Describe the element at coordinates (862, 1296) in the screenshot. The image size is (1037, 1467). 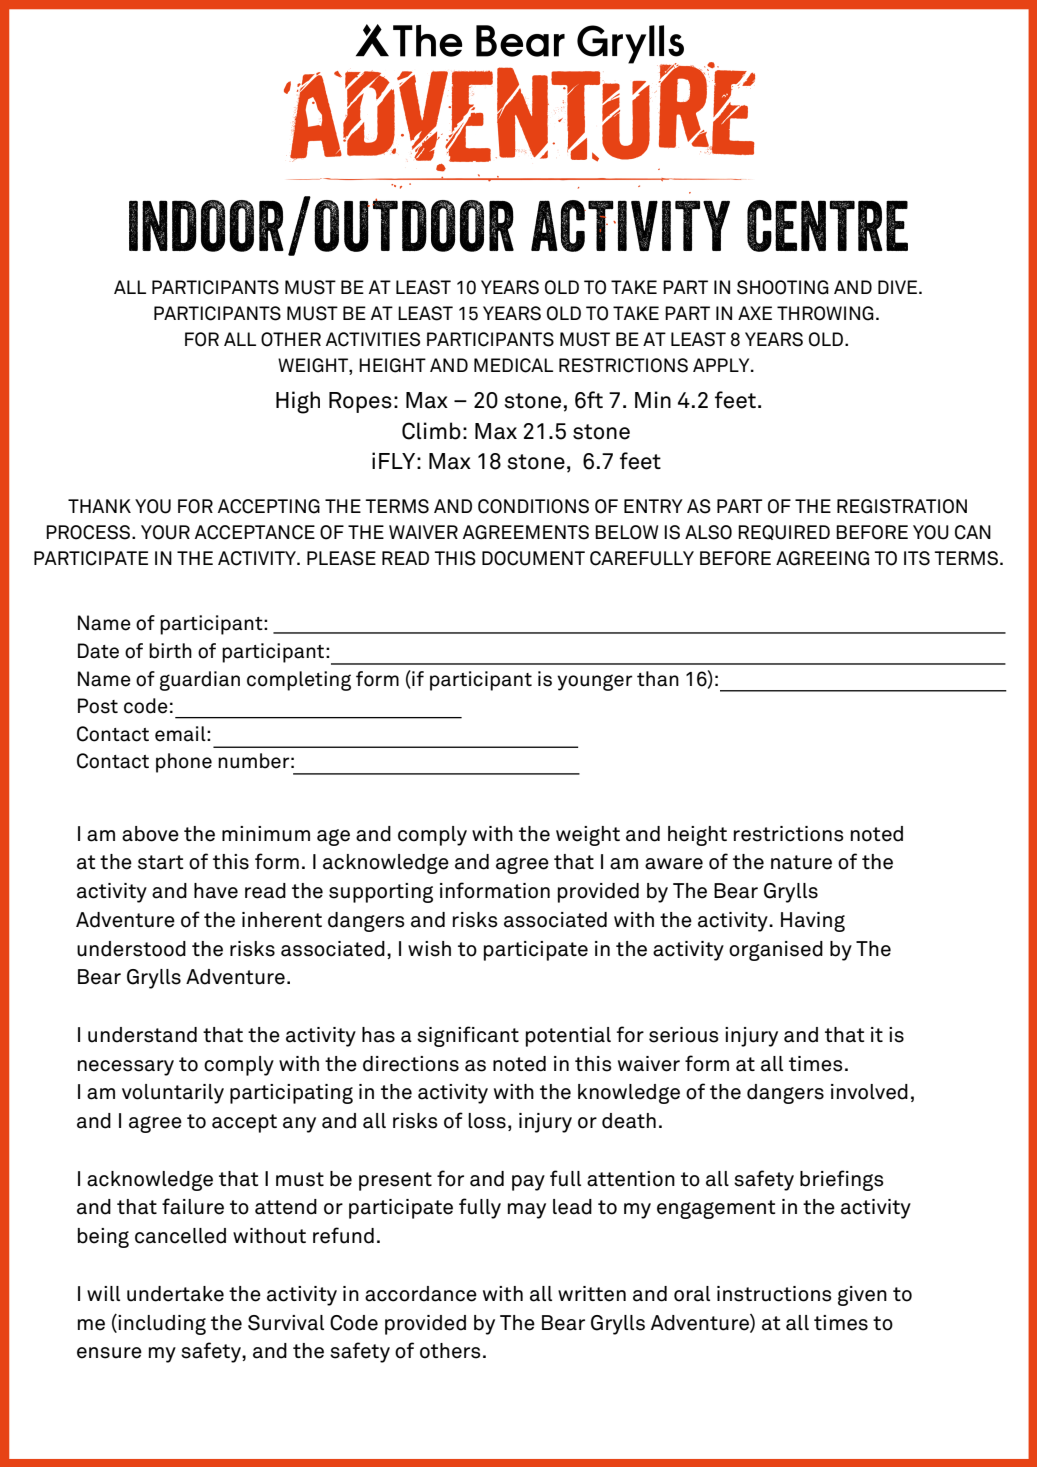
I see `given` at that location.
